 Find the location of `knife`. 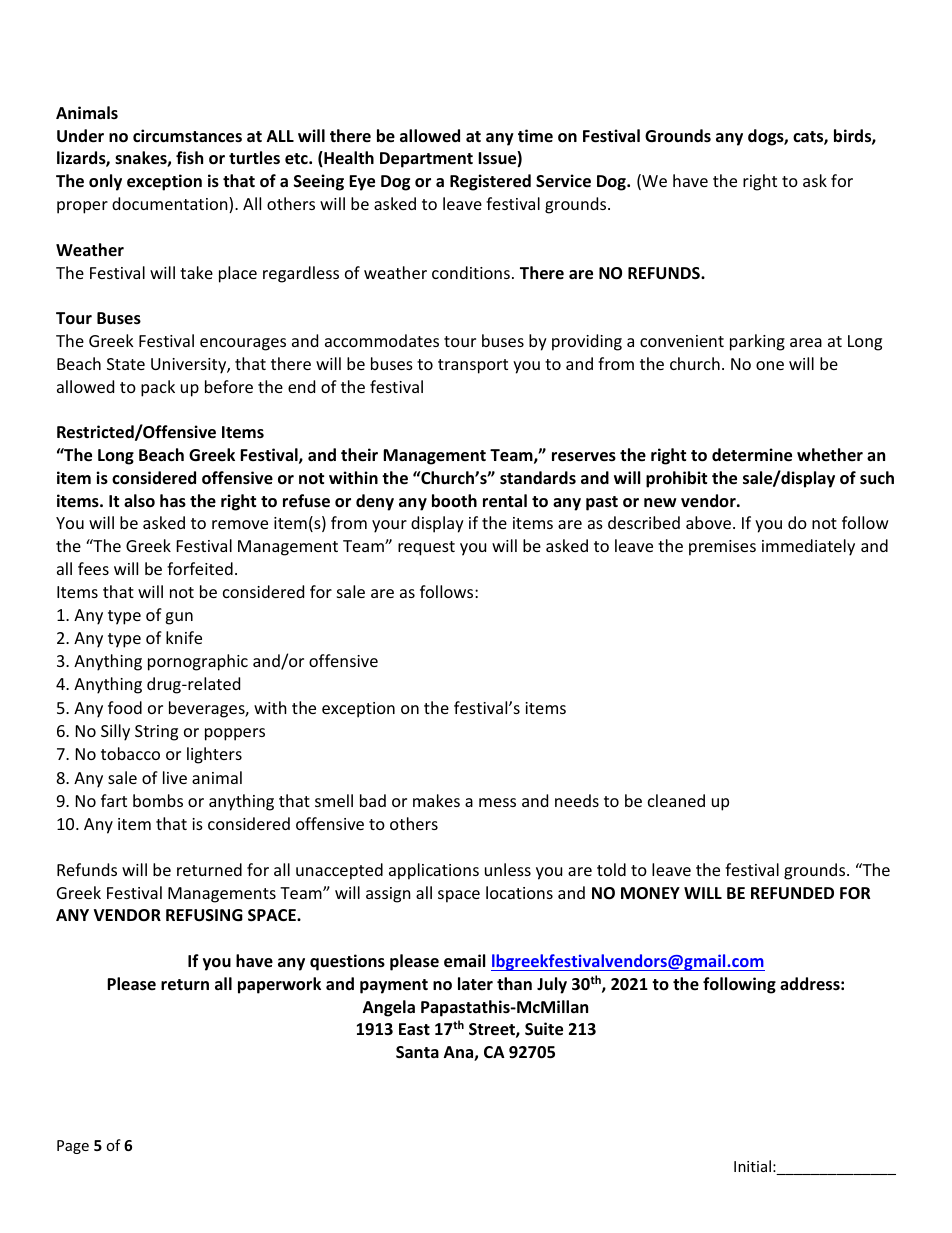

knife is located at coordinates (184, 637).
